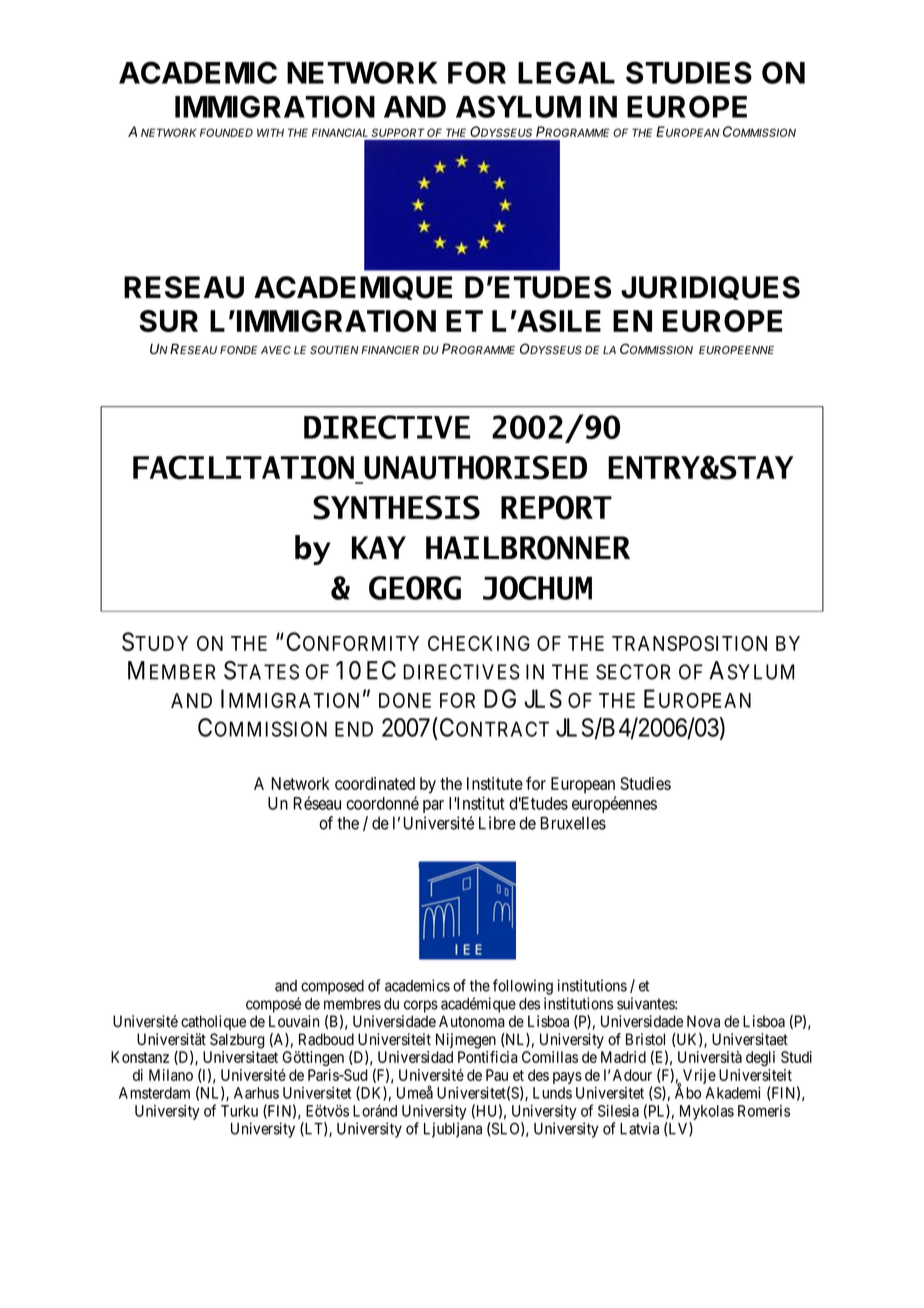 The image size is (924, 1308). I want to click on FOUNDED, so click(226, 132).
